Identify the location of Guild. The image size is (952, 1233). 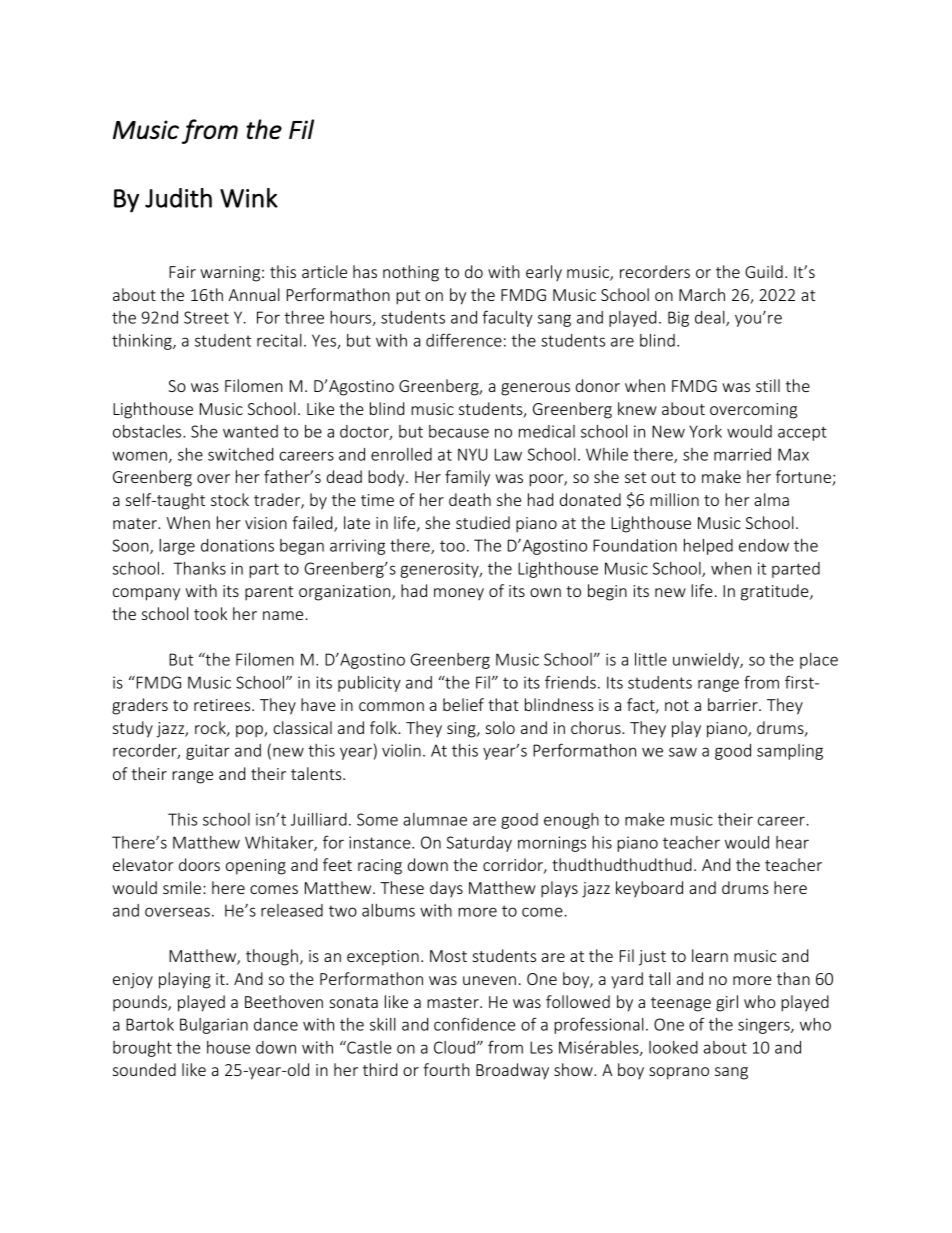
(764, 271).
